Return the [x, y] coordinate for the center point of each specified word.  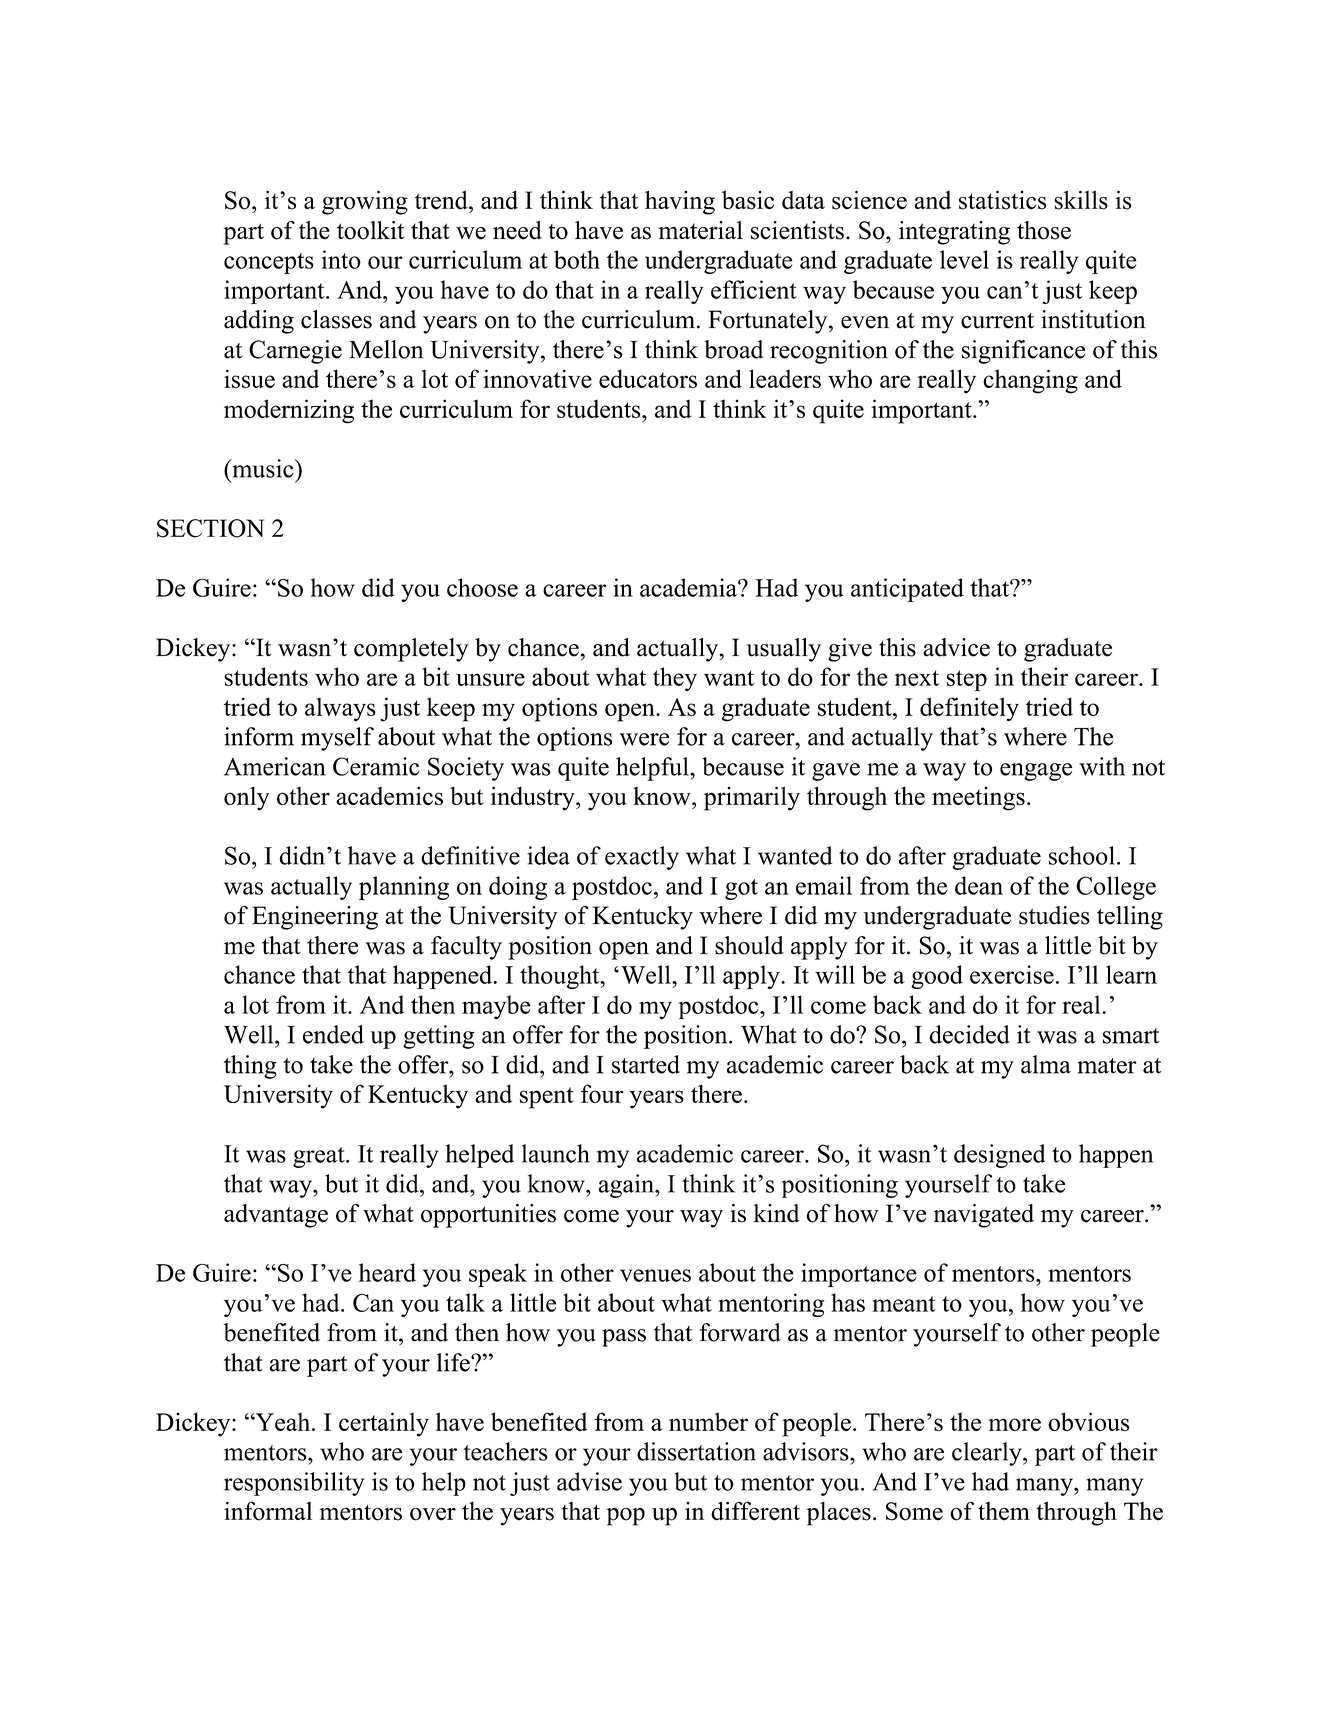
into [341, 259]
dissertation [696, 1451]
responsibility [294, 1484]
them [1004, 1511]
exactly [642, 858]
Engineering [315, 918]
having [680, 202]
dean [979, 885]
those [1044, 230]
